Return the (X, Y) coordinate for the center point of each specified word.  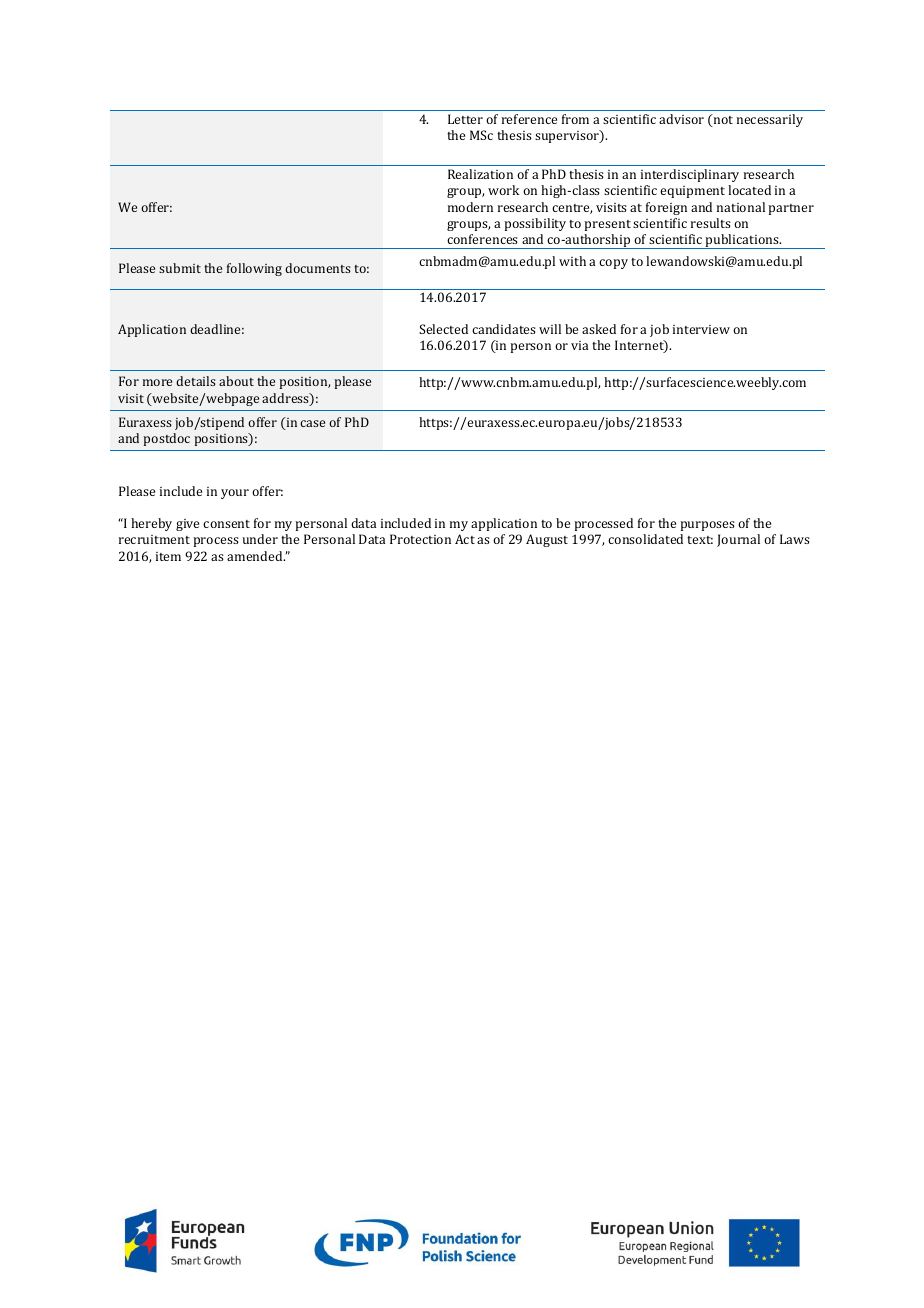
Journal (738, 540)
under (260, 539)
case (312, 423)
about (236, 381)
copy (613, 264)
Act (465, 539)
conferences (482, 239)
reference (529, 119)
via (579, 345)
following (254, 269)
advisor (681, 119)
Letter (465, 119)
